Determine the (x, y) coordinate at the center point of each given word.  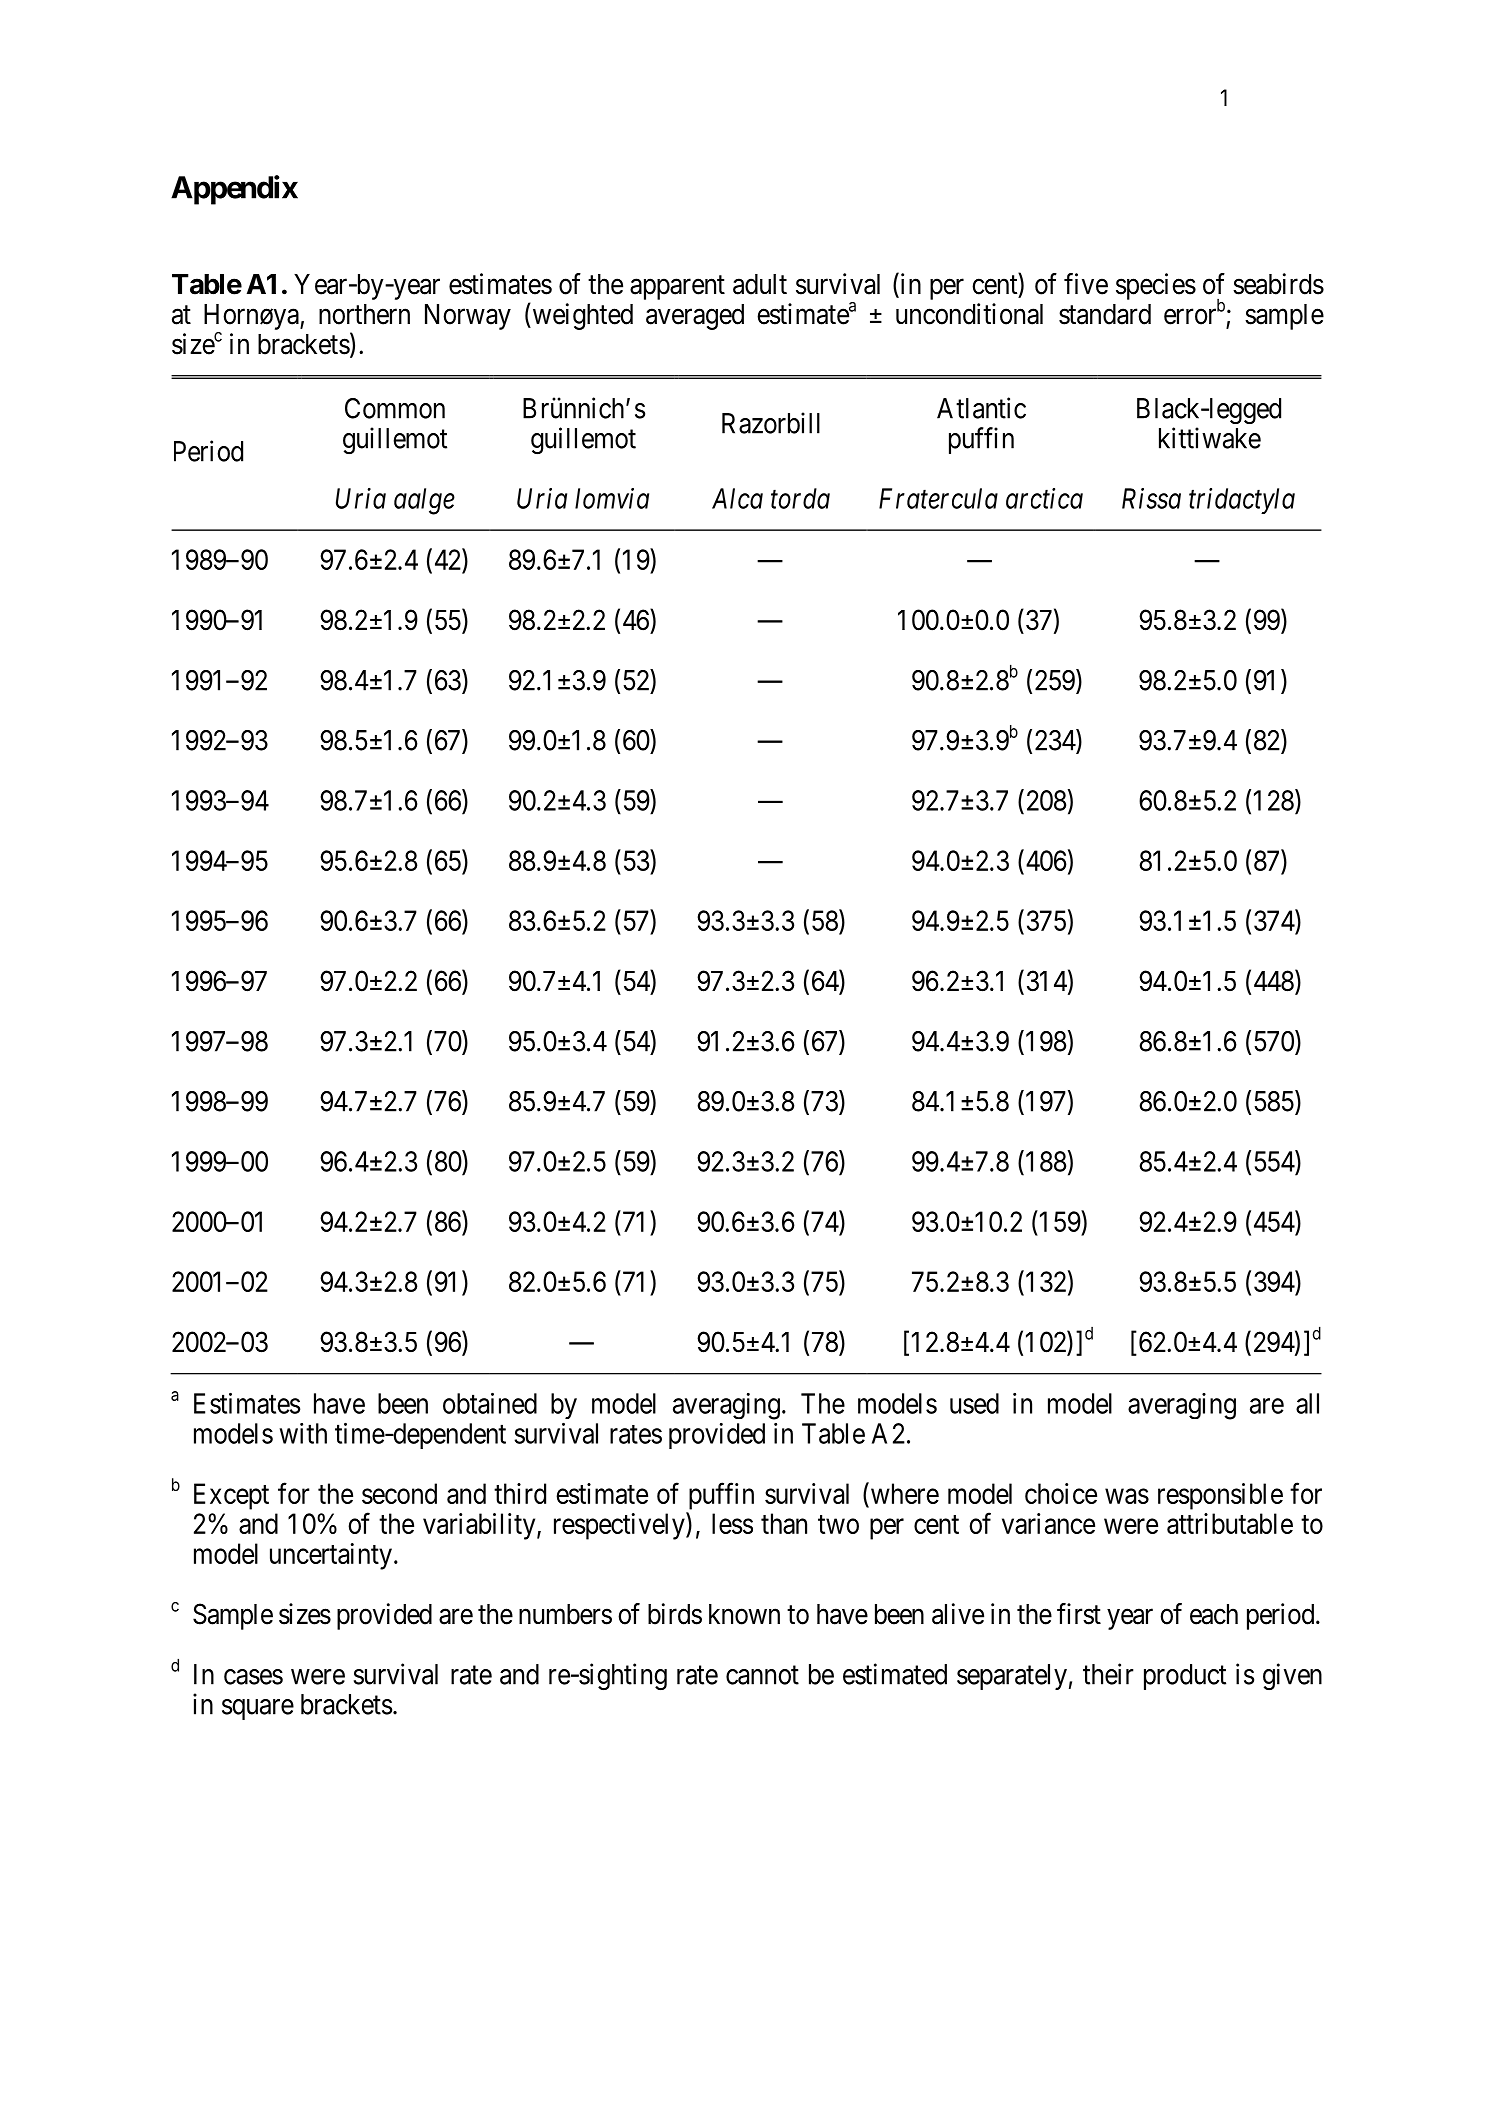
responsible (1220, 1496)
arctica (1044, 498)
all (1307, 1403)
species (1156, 286)
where (903, 1494)
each (1214, 1614)
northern (364, 314)
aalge (424, 501)
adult (760, 284)
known (744, 1614)
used (974, 1403)
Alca (737, 498)
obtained (490, 1403)
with (303, 1433)
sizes (305, 1614)
